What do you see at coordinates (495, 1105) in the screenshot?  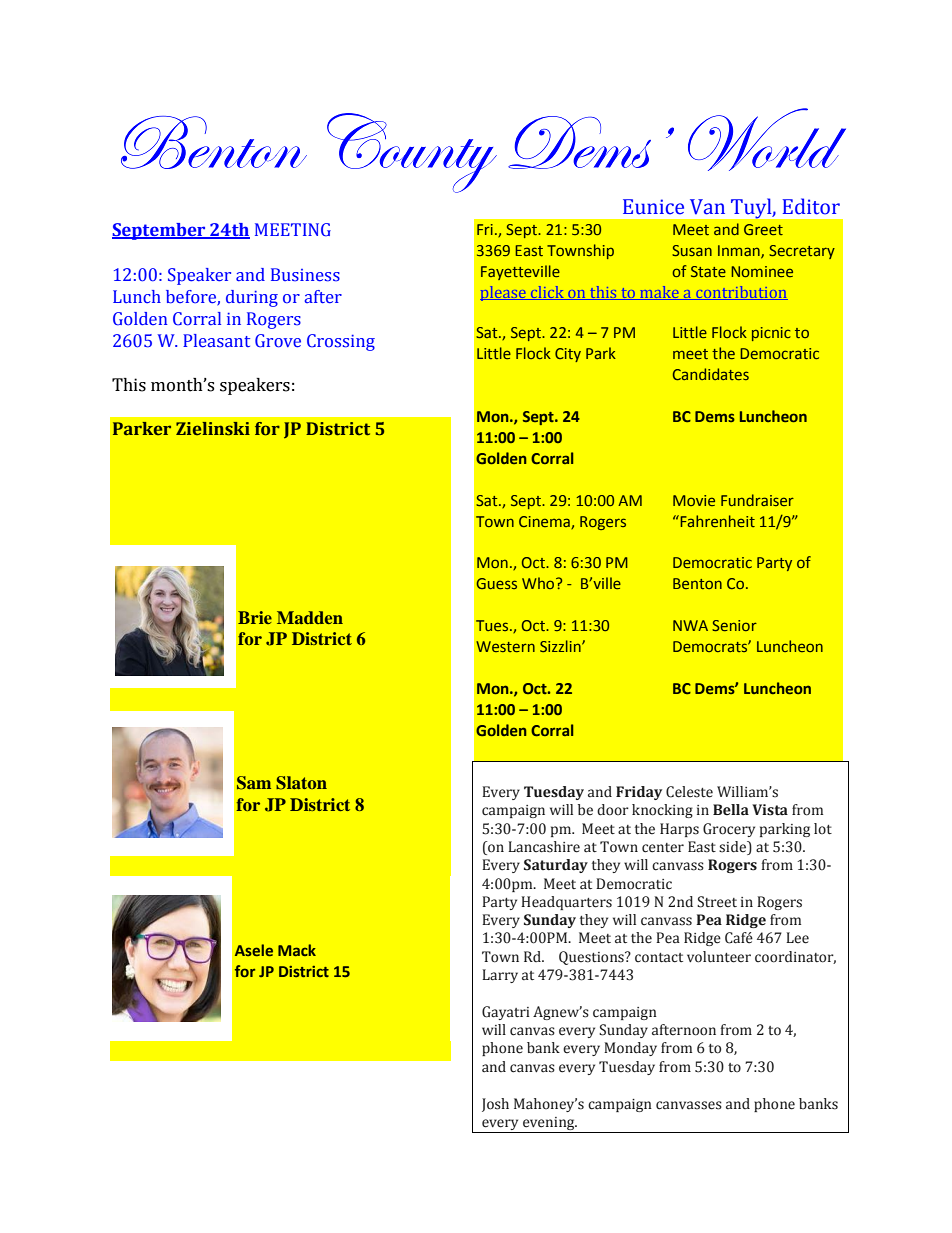 I see `Josh` at bounding box center [495, 1105].
